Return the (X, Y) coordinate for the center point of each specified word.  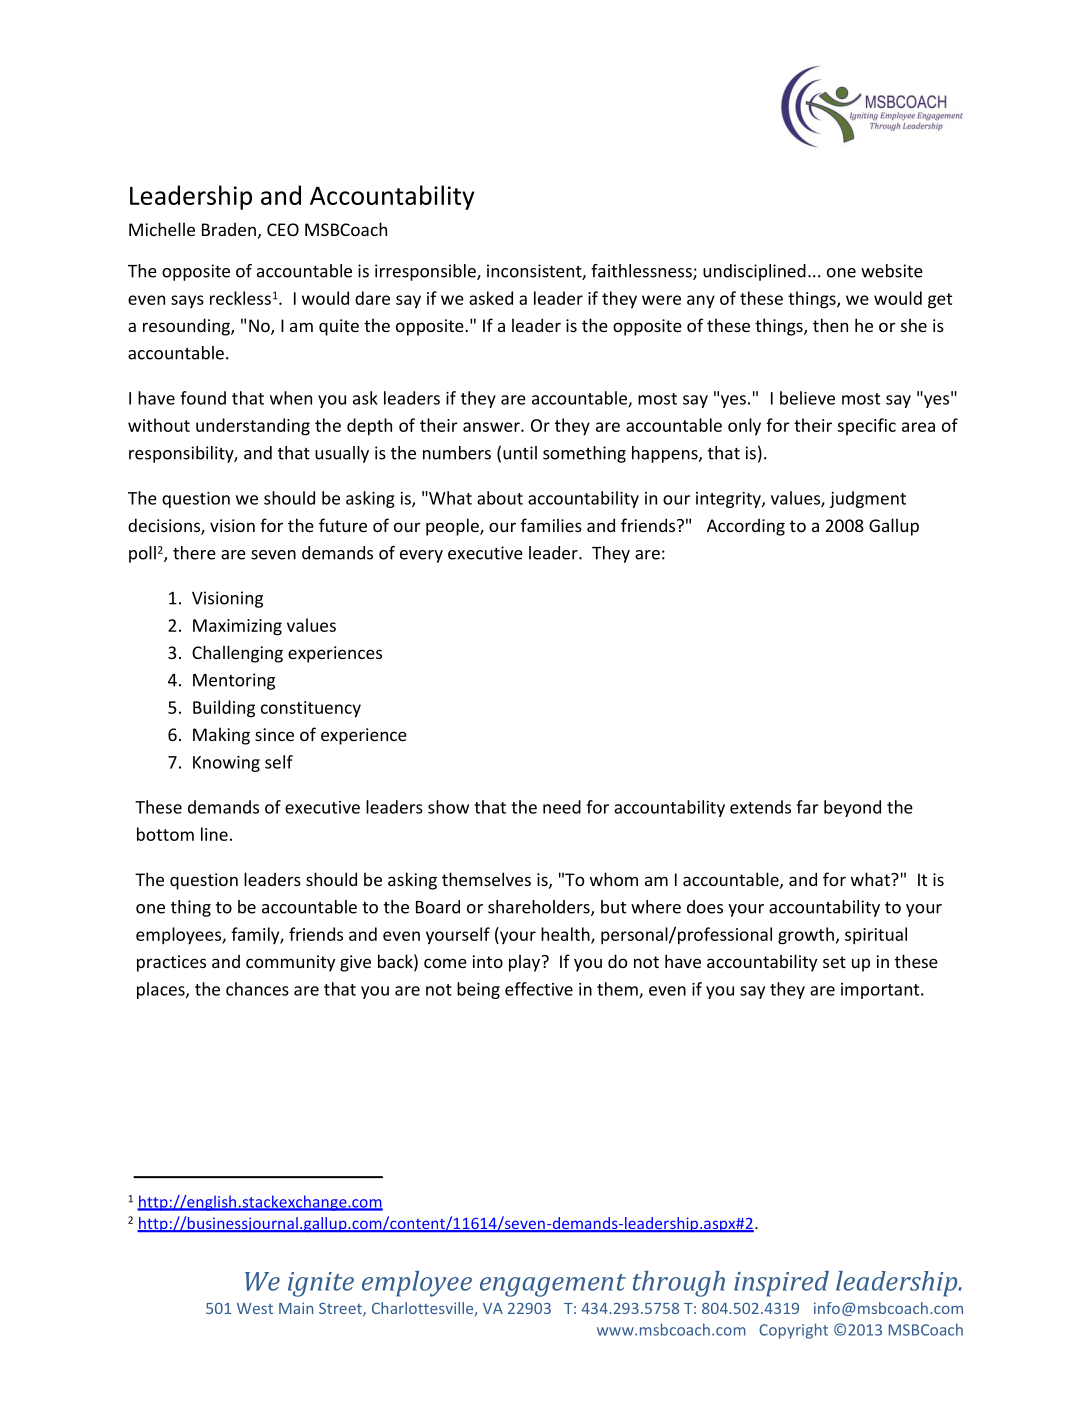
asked (491, 298)
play (526, 963)
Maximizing (237, 627)
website (892, 271)
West (255, 1308)
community (290, 963)
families (551, 525)
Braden (229, 229)
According (746, 527)
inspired (781, 1284)
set (834, 962)
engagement (553, 1285)
